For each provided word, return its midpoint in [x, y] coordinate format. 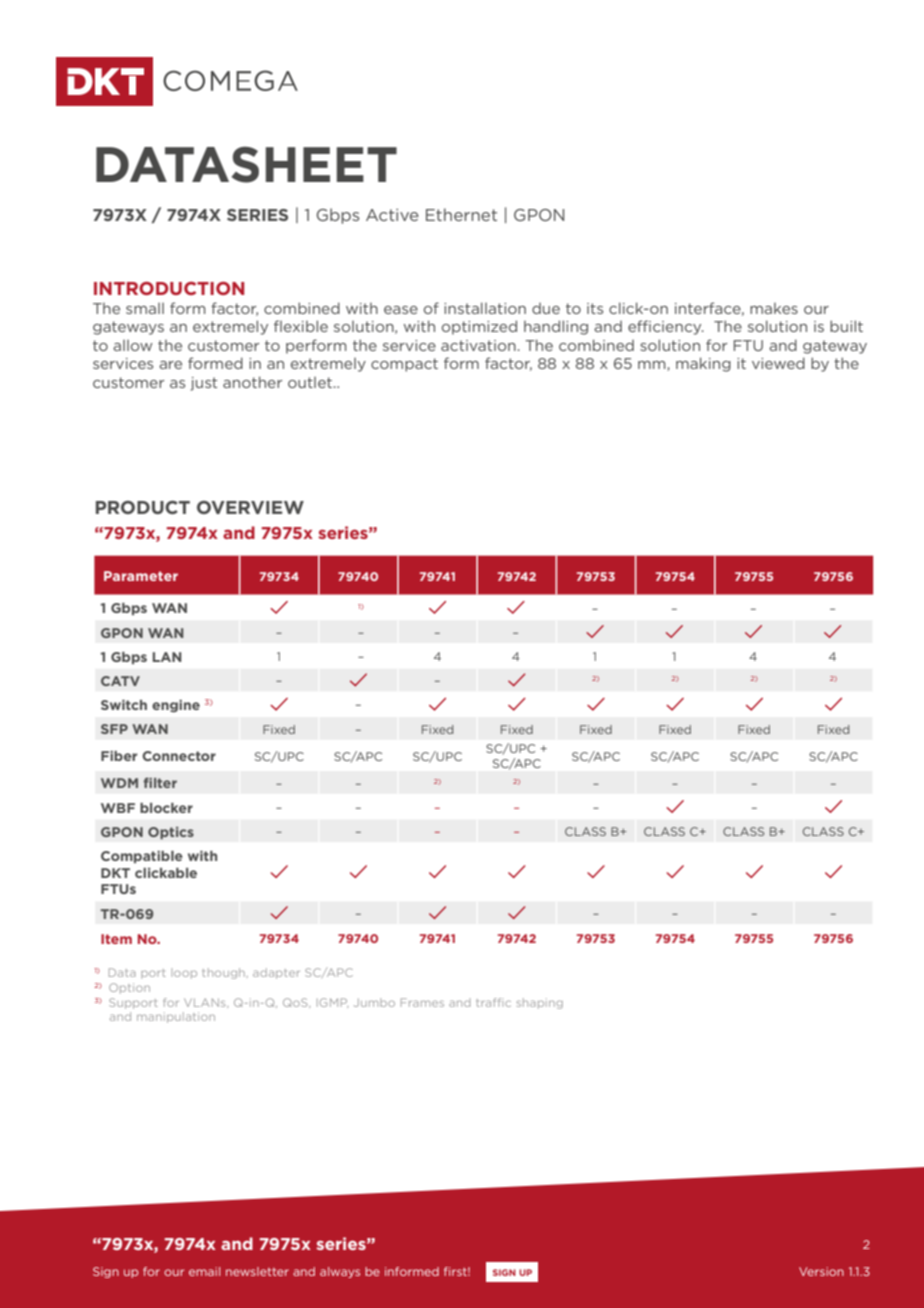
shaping [540, 1003]
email [204, 1271]
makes [774, 308]
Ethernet [461, 214]
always [340, 1272]
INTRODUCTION [169, 288]
